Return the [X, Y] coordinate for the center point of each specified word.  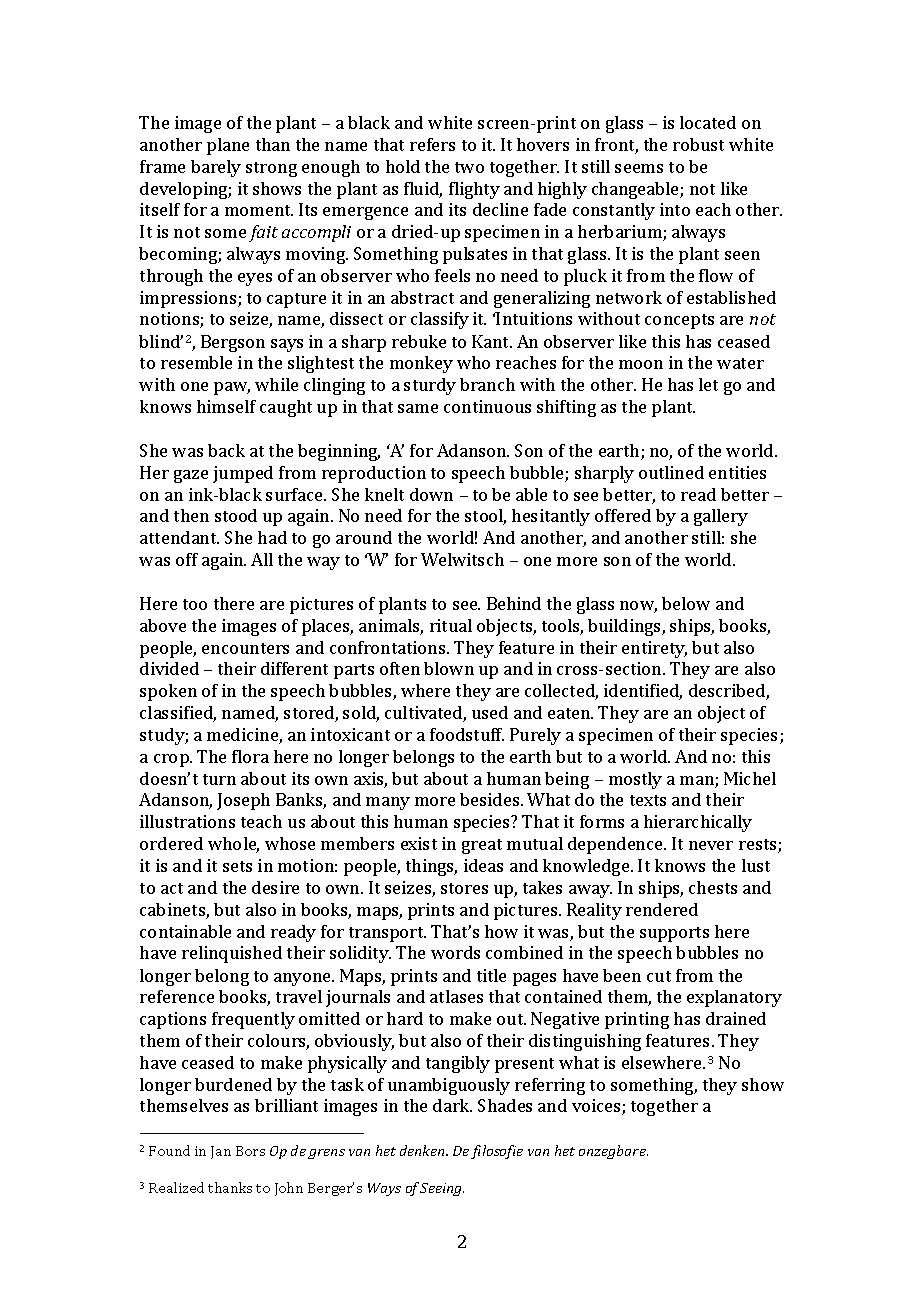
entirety [654, 649]
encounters [245, 648]
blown [449, 668]
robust [698, 144]
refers [432, 144]
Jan [221, 1152]
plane [228, 146]
